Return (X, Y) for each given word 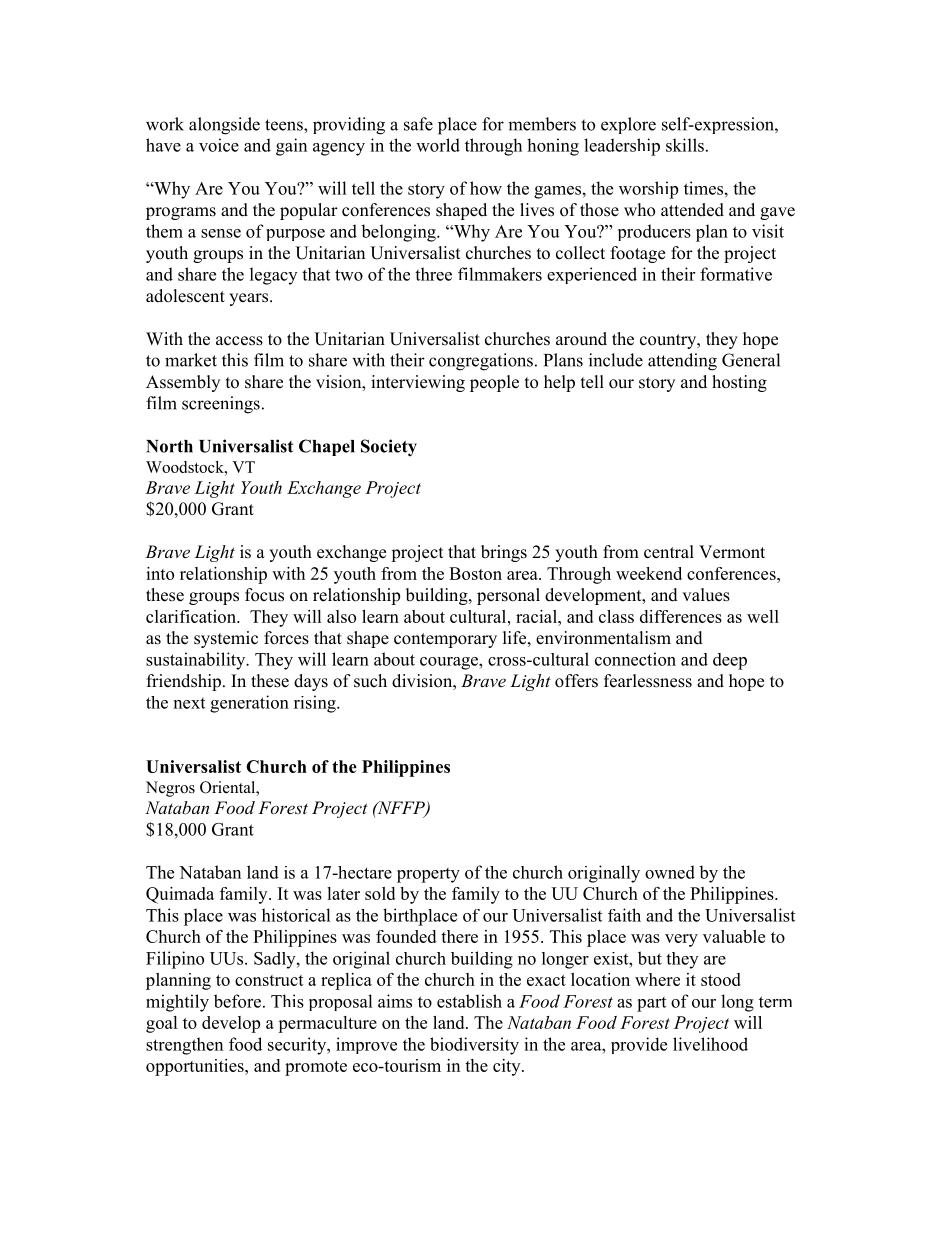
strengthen (184, 1046)
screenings (221, 405)
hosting (739, 383)
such (370, 681)
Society (389, 448)
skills (685, 145)
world (438, 145)
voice (219, 145)
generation (249, 704)
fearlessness (648, 681)
